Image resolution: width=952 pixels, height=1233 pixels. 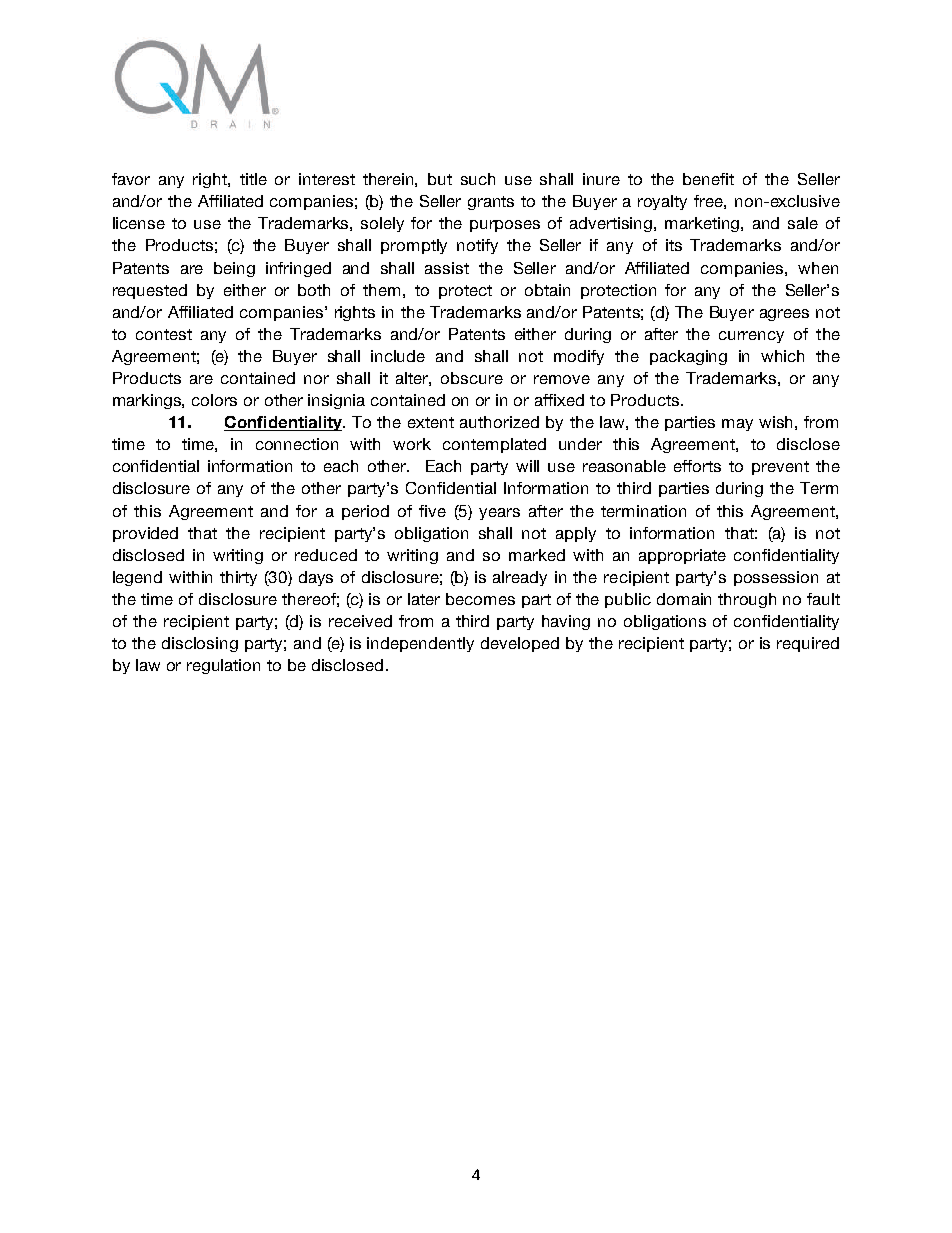 What do you see at coordinates (737, 425) in the image?
I see `may` at bounding box center [737, 425].
